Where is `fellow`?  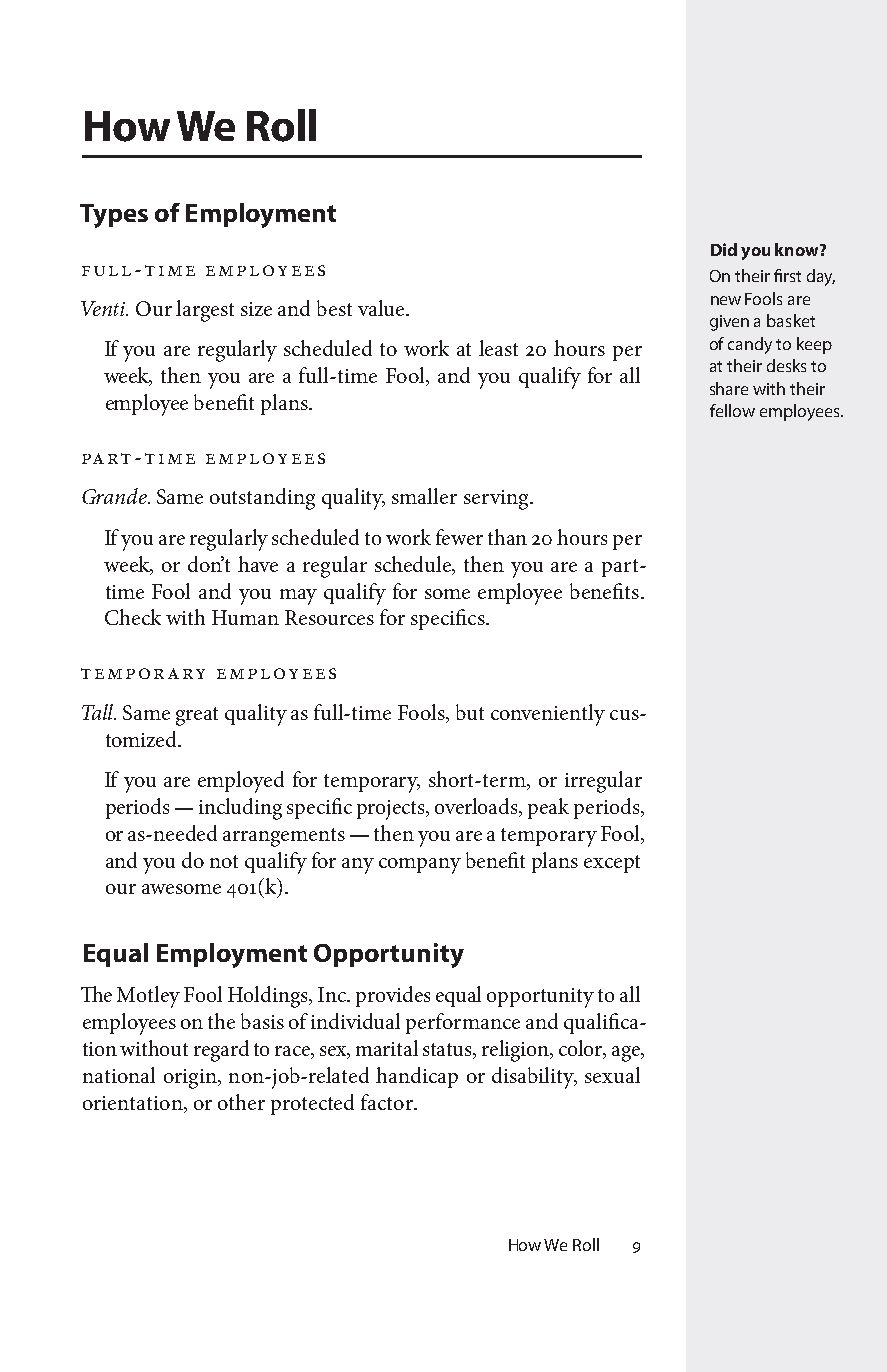 fellow is located at coordinates (732, 410).
